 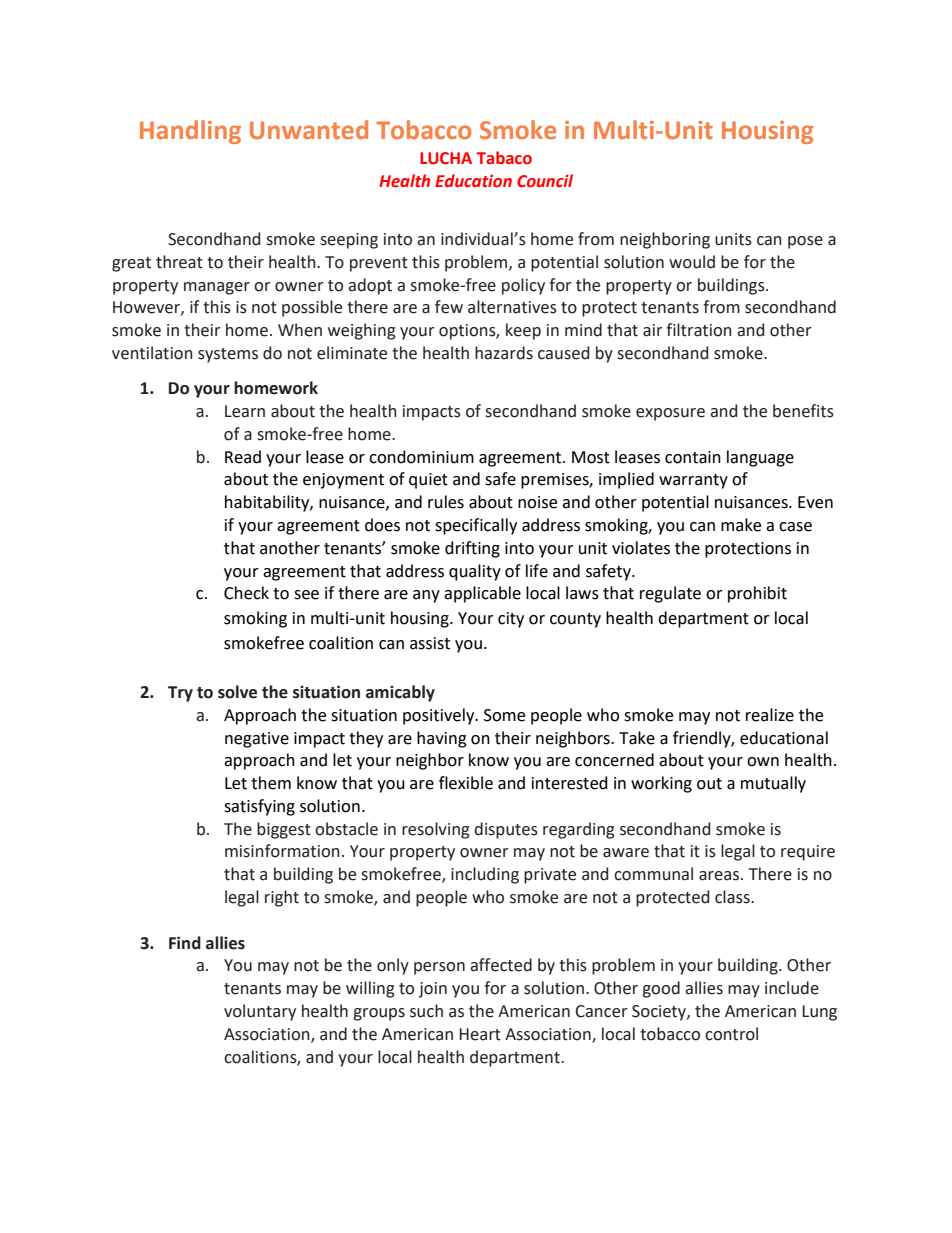 What do you see at coordinates (260, 1012) in the screenshot?
I see `voluntary` at bounding box center [260, 1012].
